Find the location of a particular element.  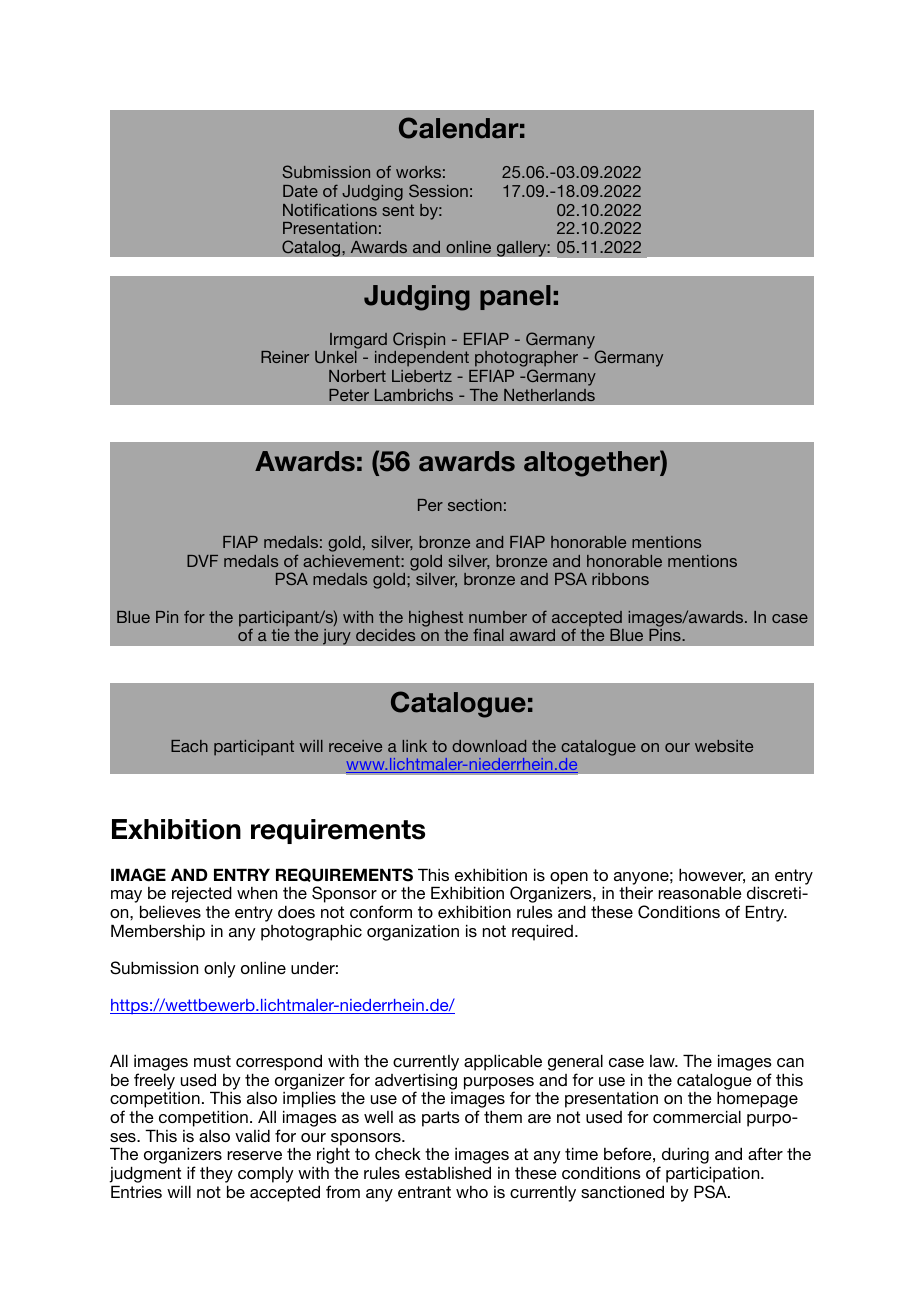

Date is located at coordinates (300, 191).
